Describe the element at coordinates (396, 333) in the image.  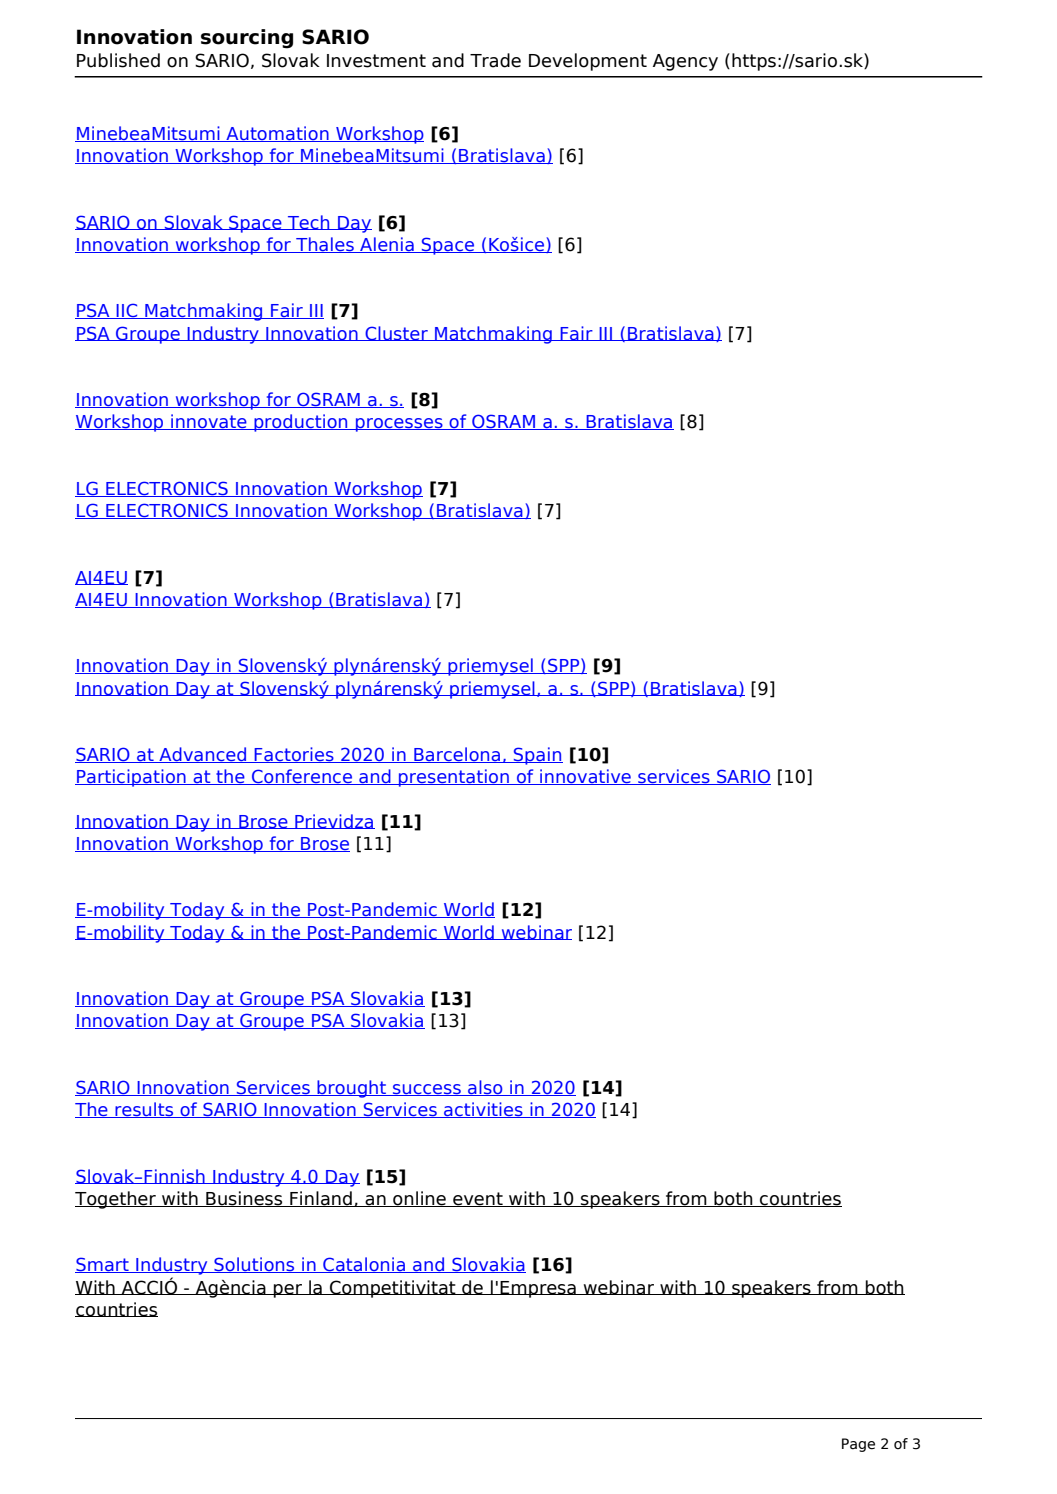
I see `Cluster` at that location.
